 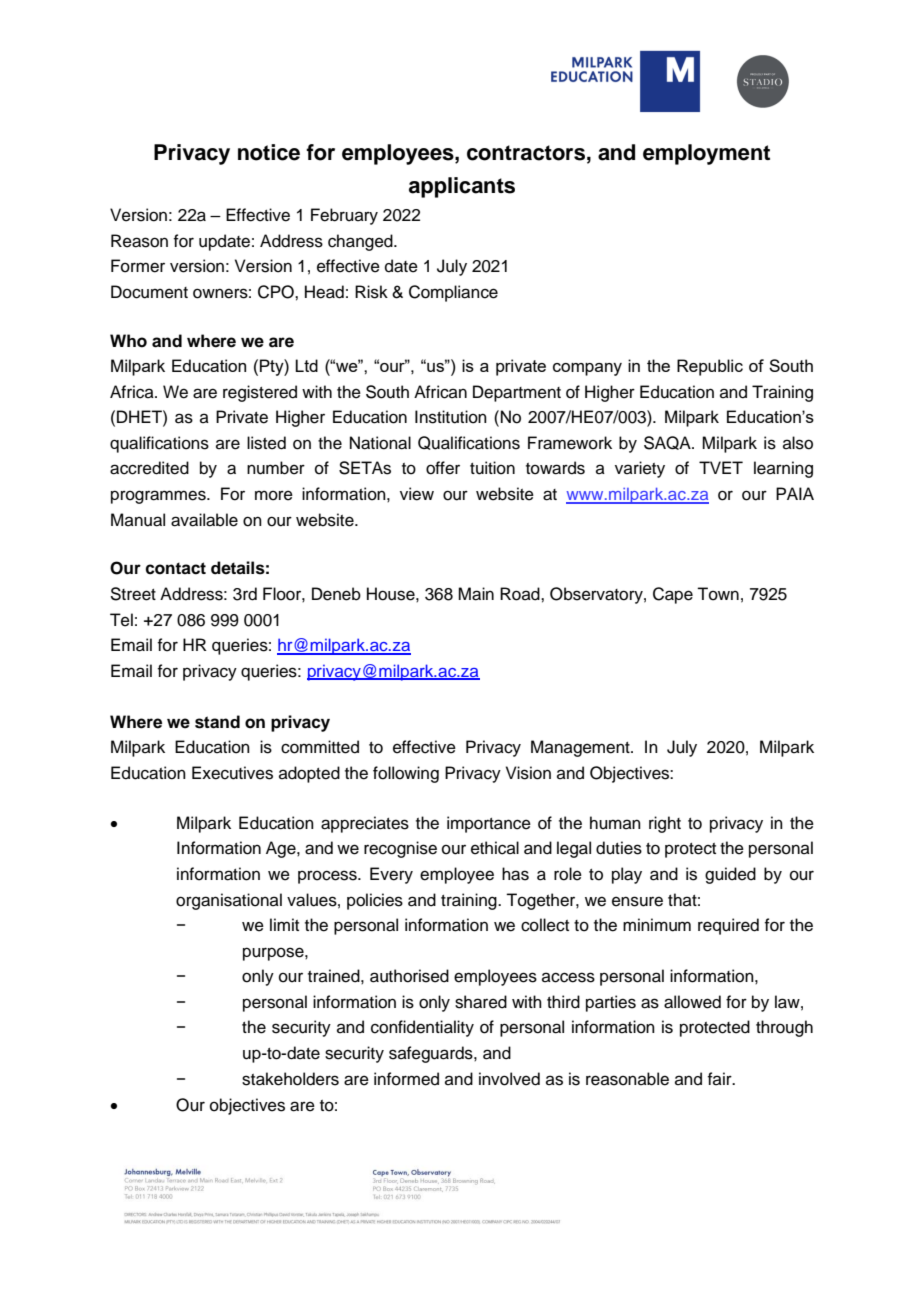 I want to click on fair, so click(x=720, y=1078).
